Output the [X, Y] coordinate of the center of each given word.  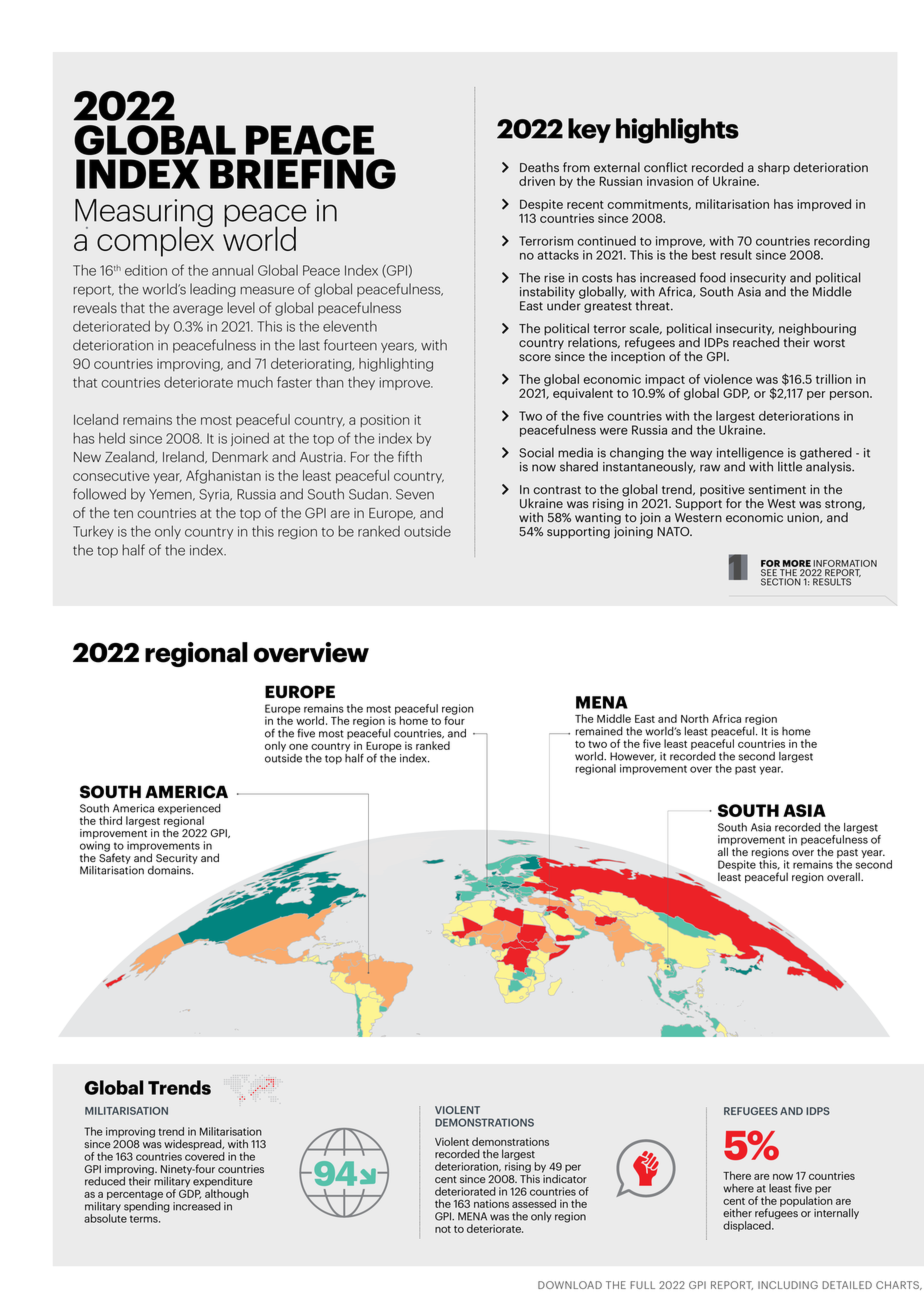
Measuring [144, 214]
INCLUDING [788, 1285]
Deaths [539, 167]
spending [147, 1206]
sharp [774, 168]
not [443, 1229]
